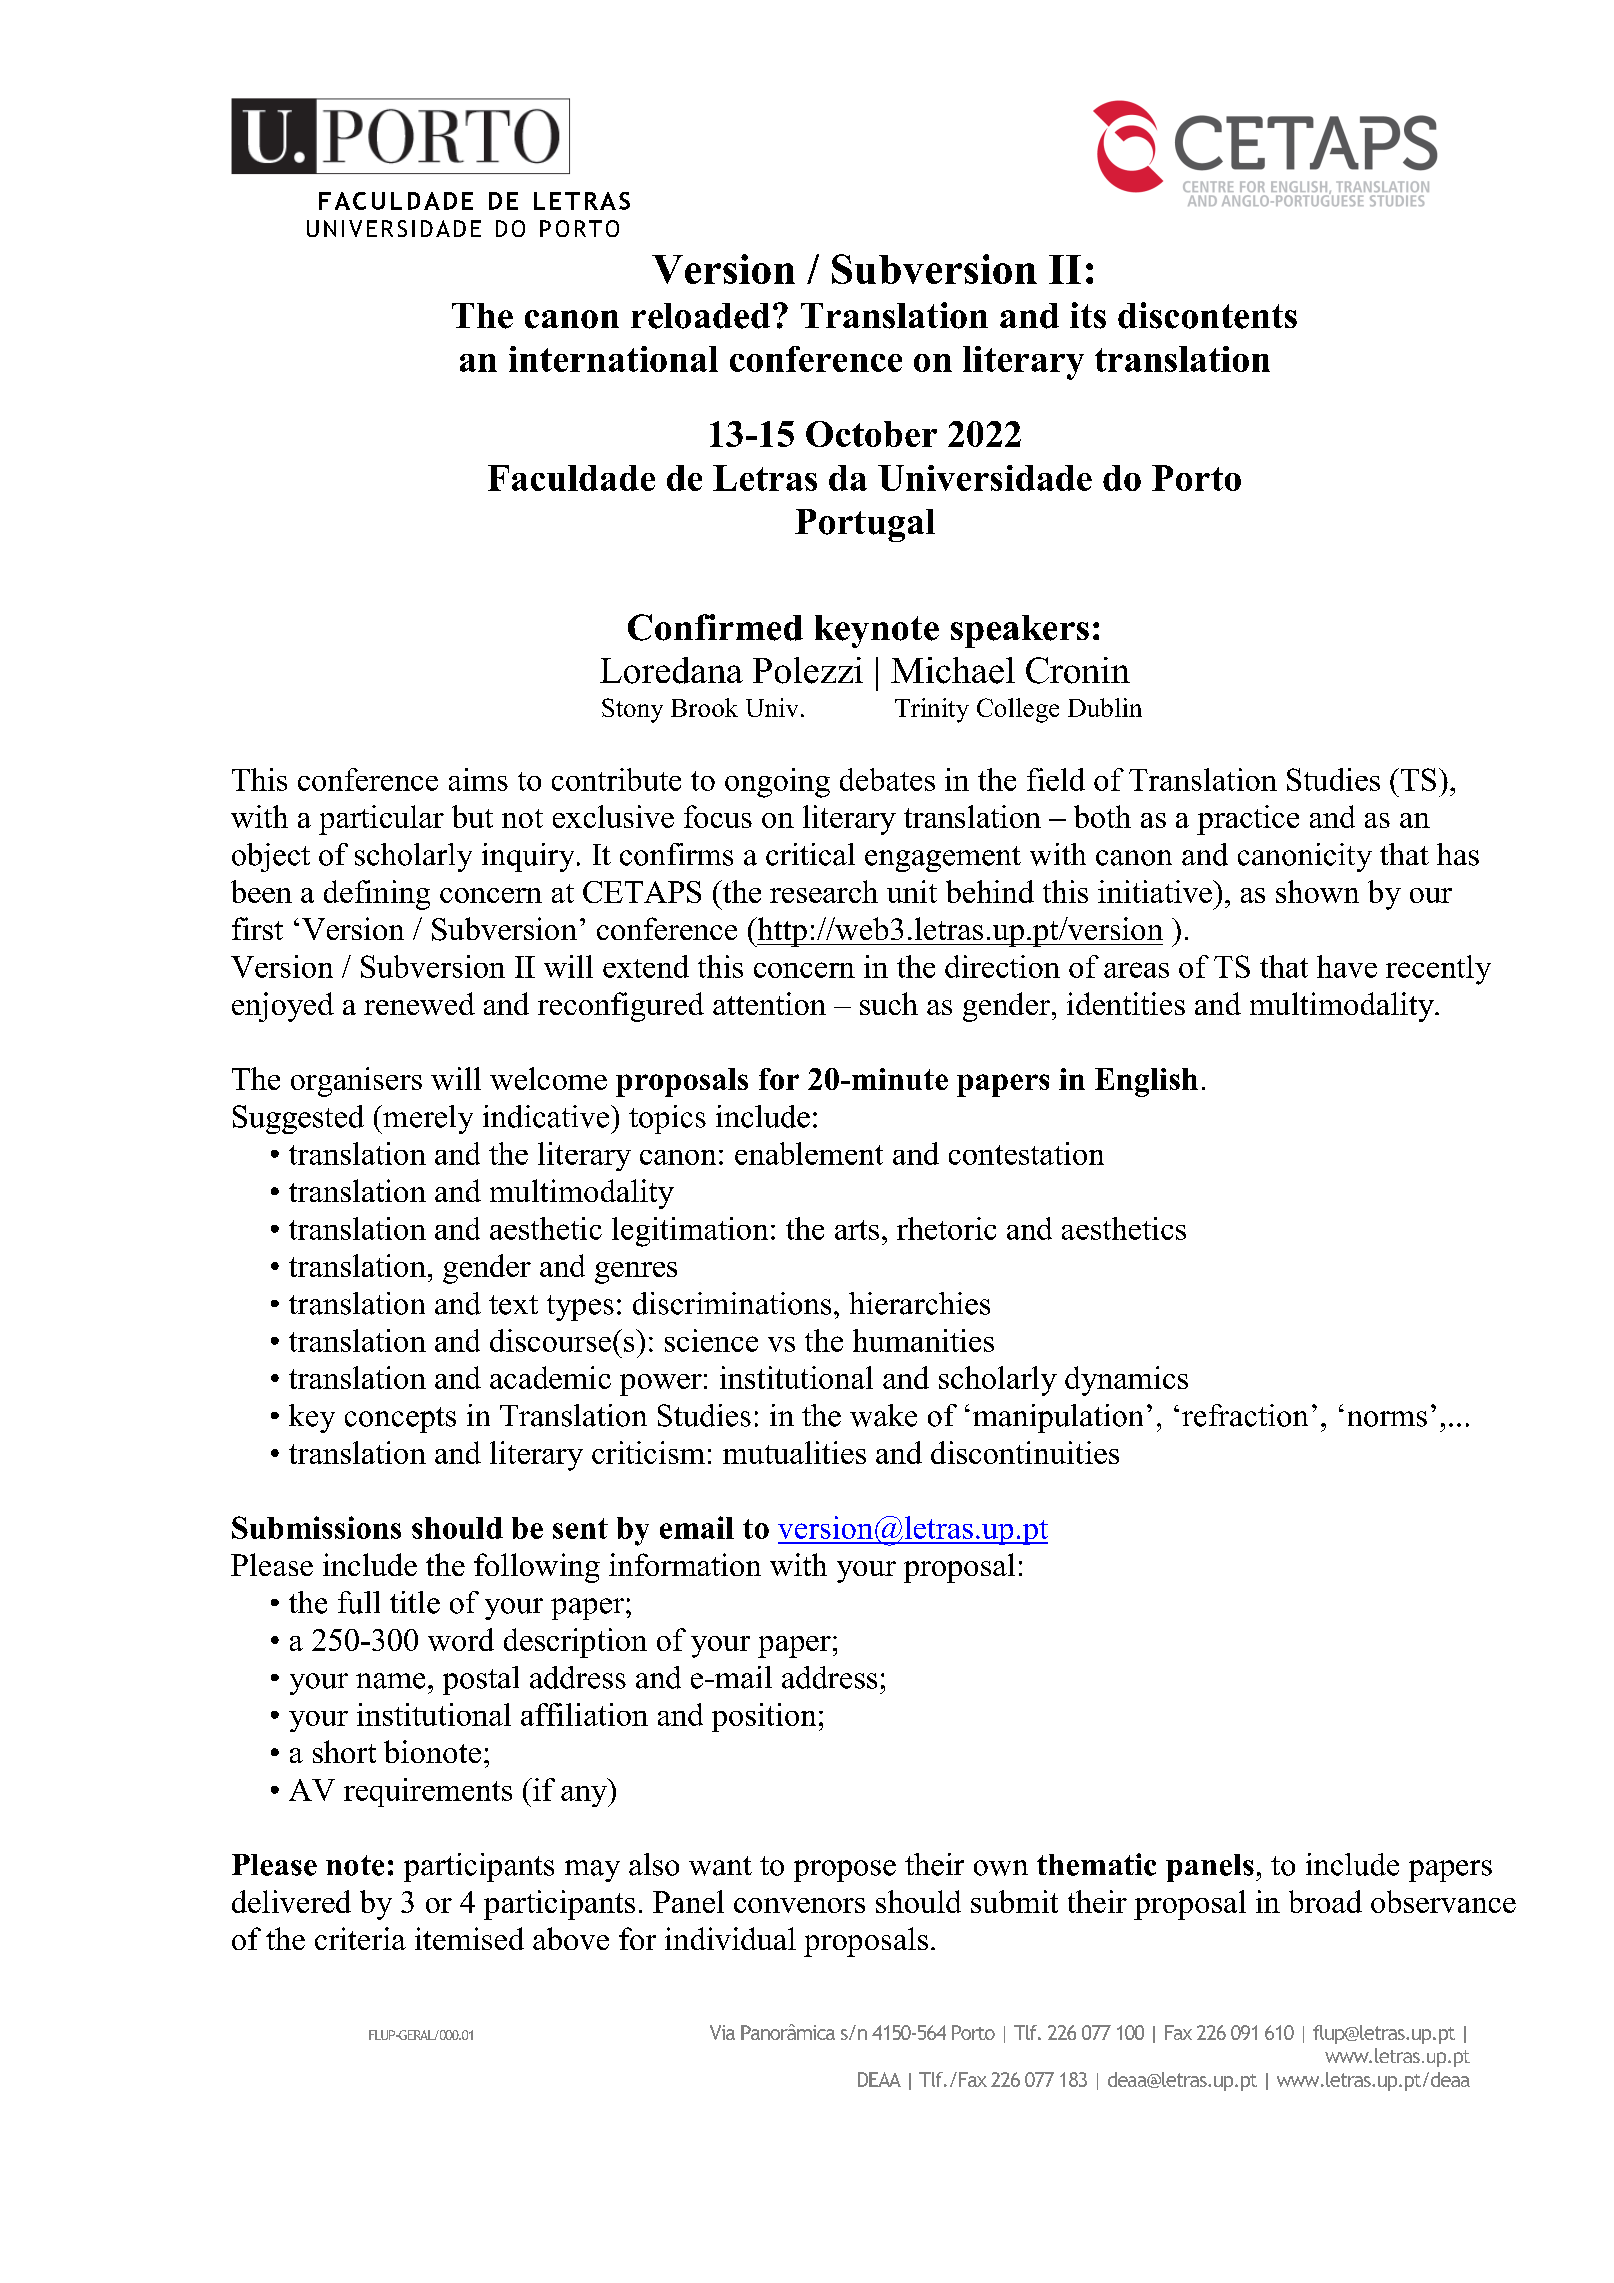 Image resolution: width=1614 pixels, height=2283 pixels. What do you see at coordinates (478, 779) in the page?
I see `aims` at bounding box center [478, 779].
